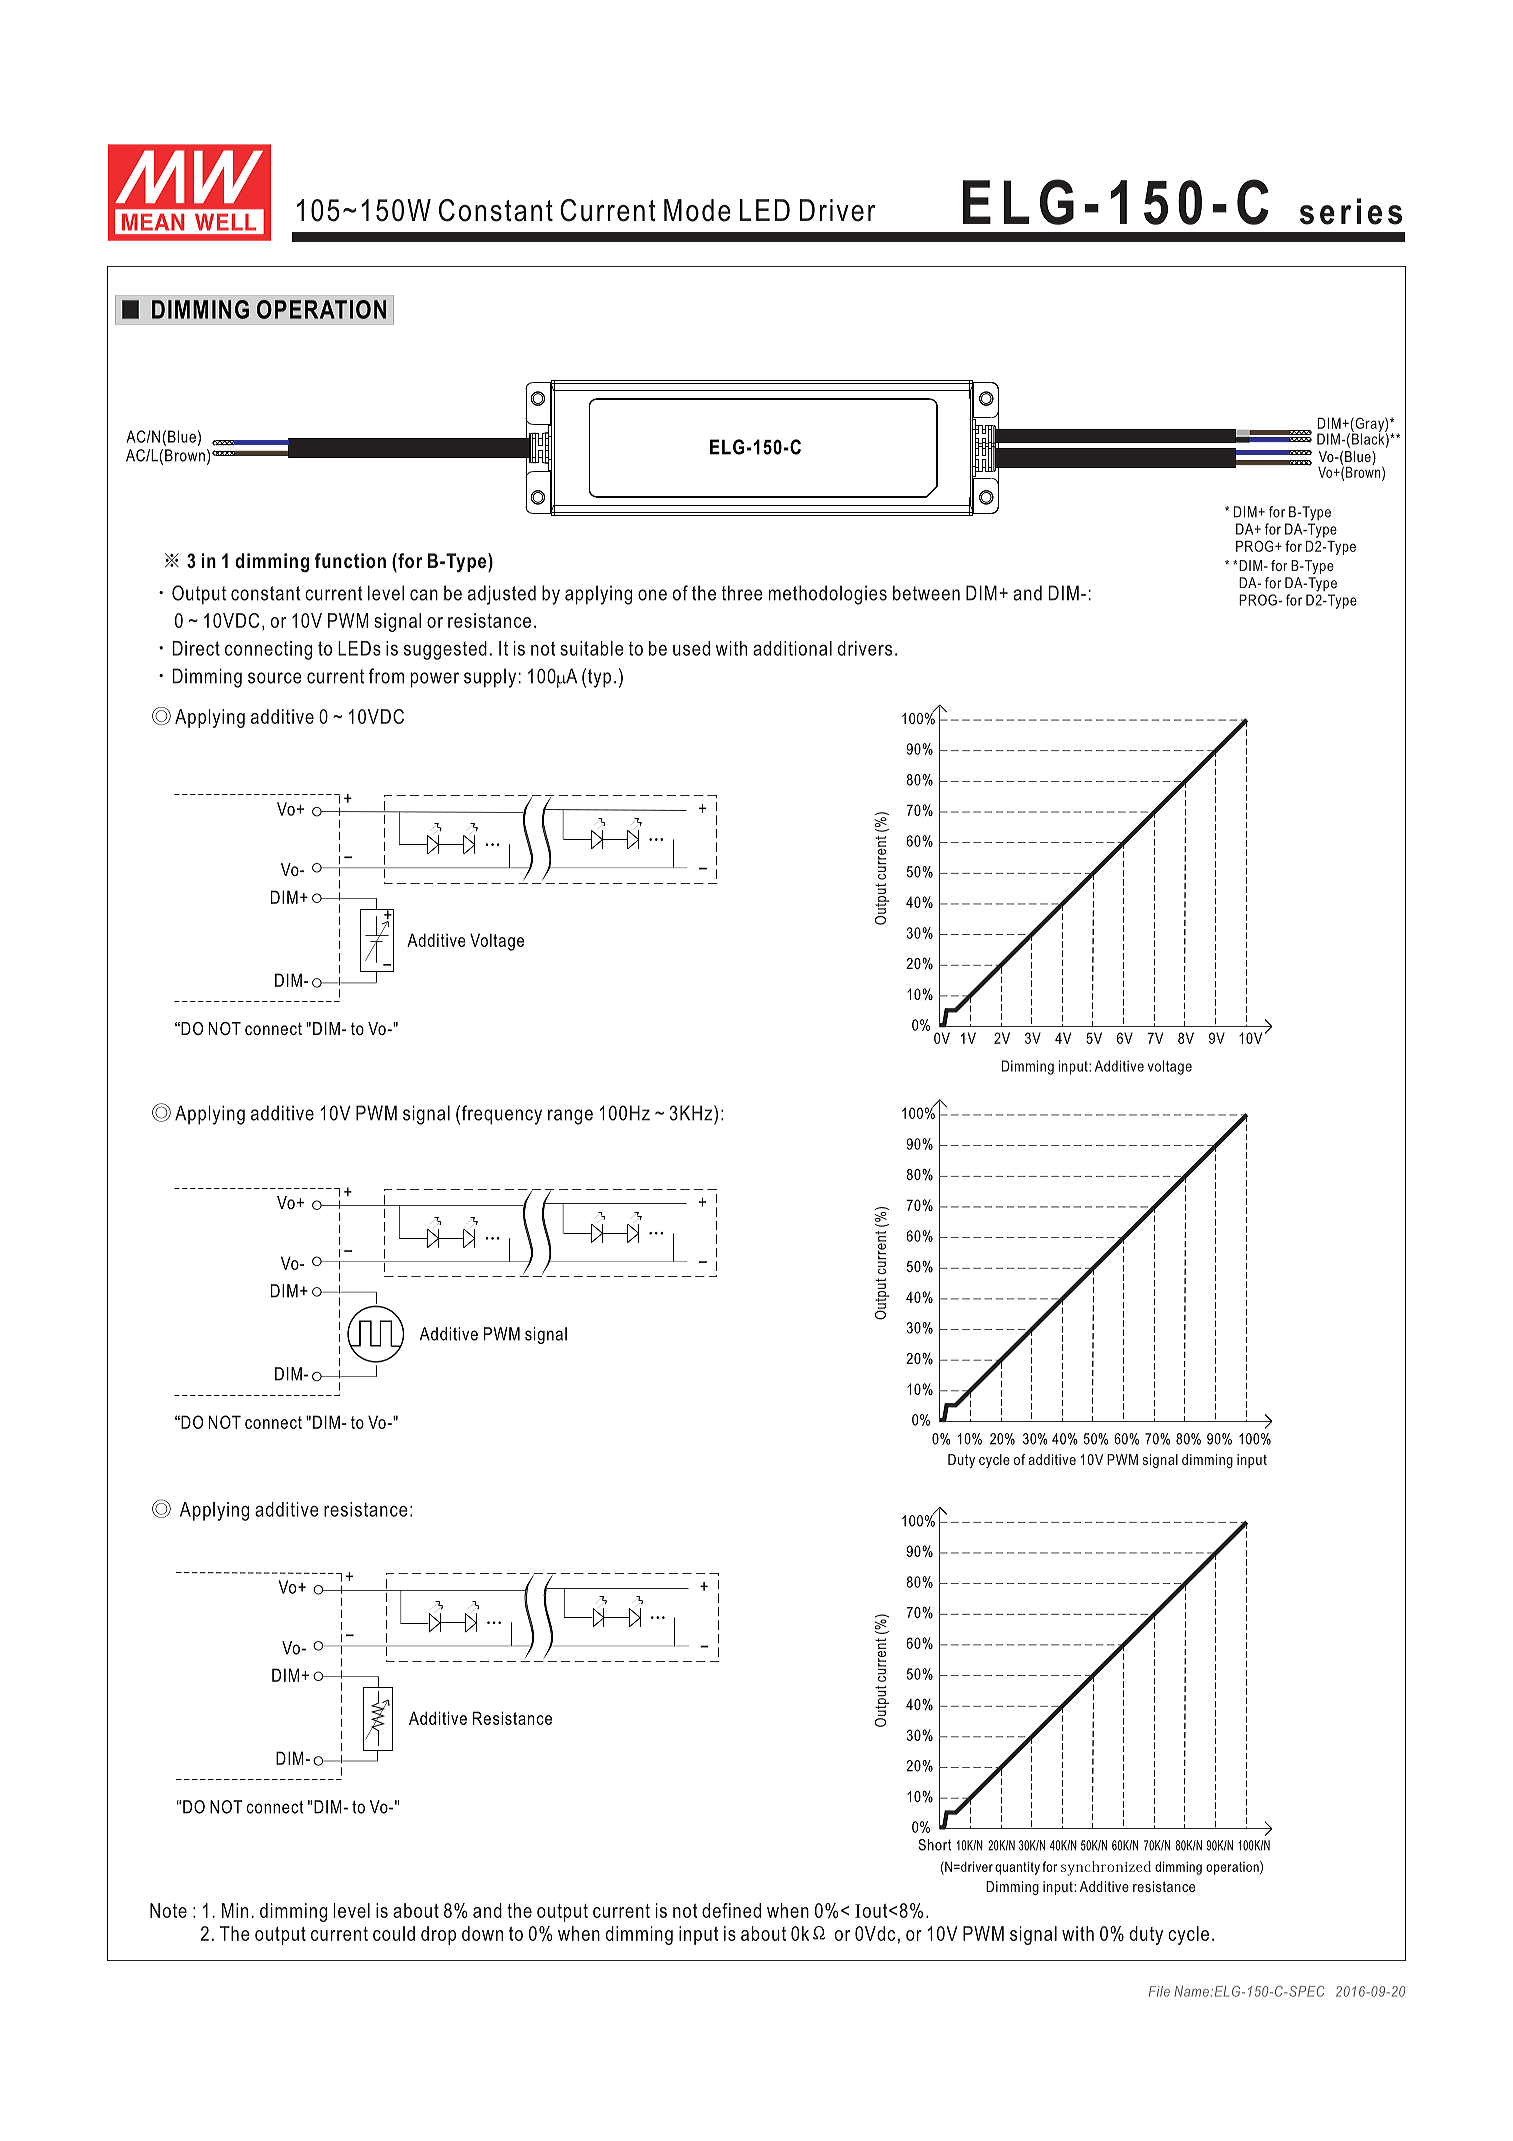  Describe the element at coordinates (731, 1910) in the page. I see `defined` at that location.
